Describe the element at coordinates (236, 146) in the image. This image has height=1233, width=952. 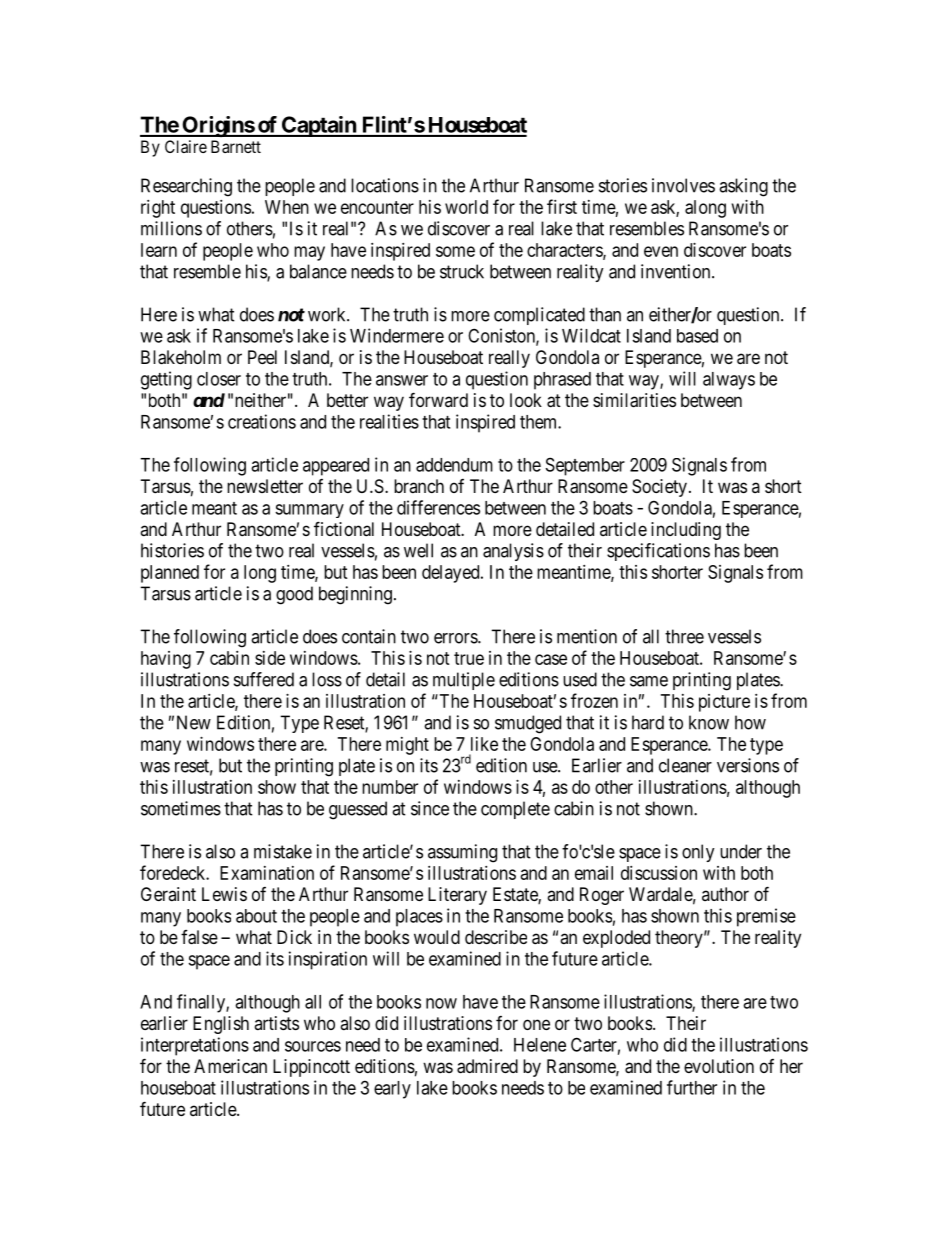
I see `Barnett` at that location.
